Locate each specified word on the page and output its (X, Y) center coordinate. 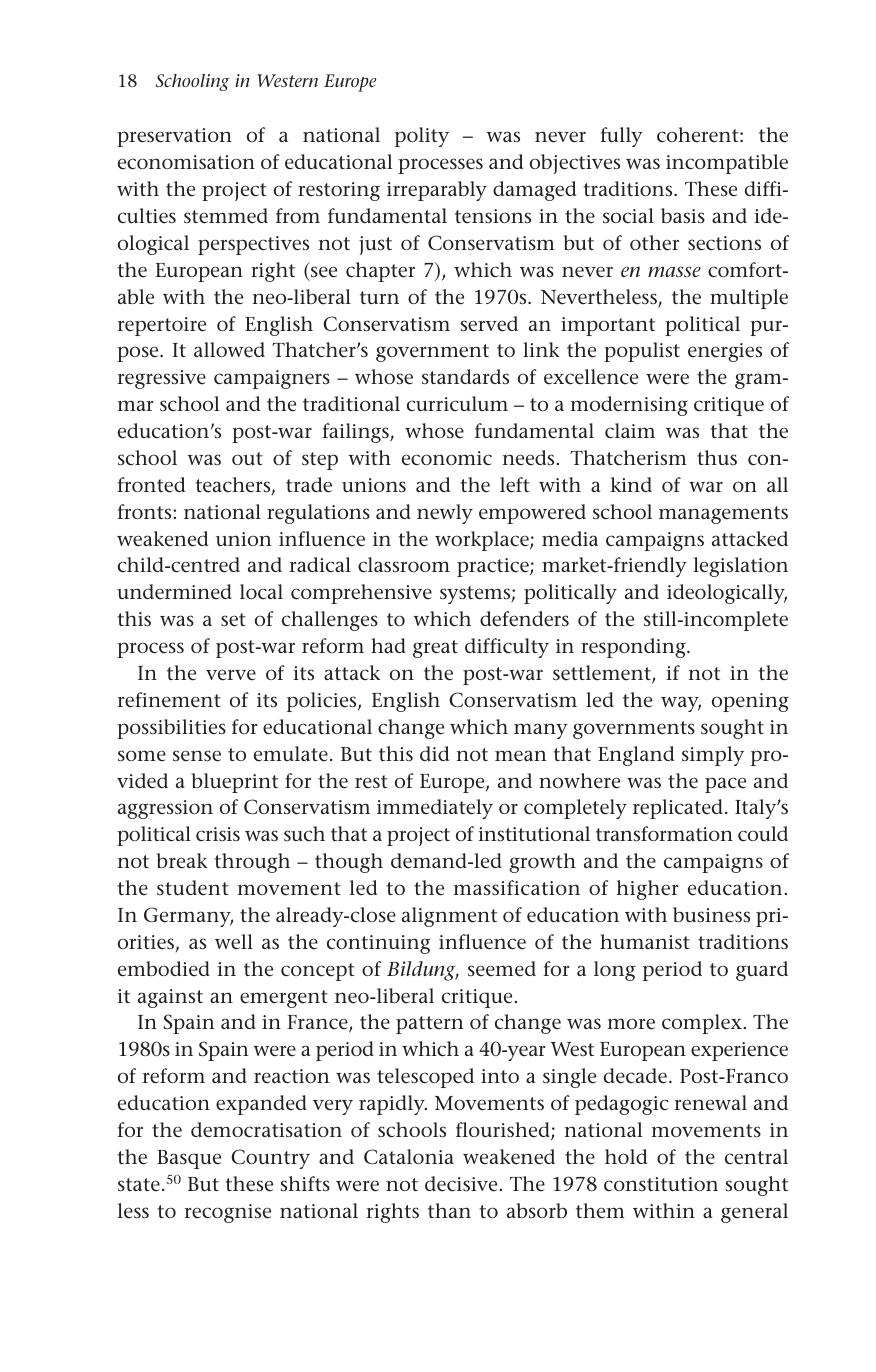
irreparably (437, 191)
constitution (661, 1184)
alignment (449, 917)
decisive (461, 1184)
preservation (174, 137)
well (234, 942)
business (711, 915)
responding (634, 648)
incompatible (727, 164)
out (247, 458)
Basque (189, 1159)
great (435, 649)
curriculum (457, 404)
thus (717, 457)
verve (231, 675)
